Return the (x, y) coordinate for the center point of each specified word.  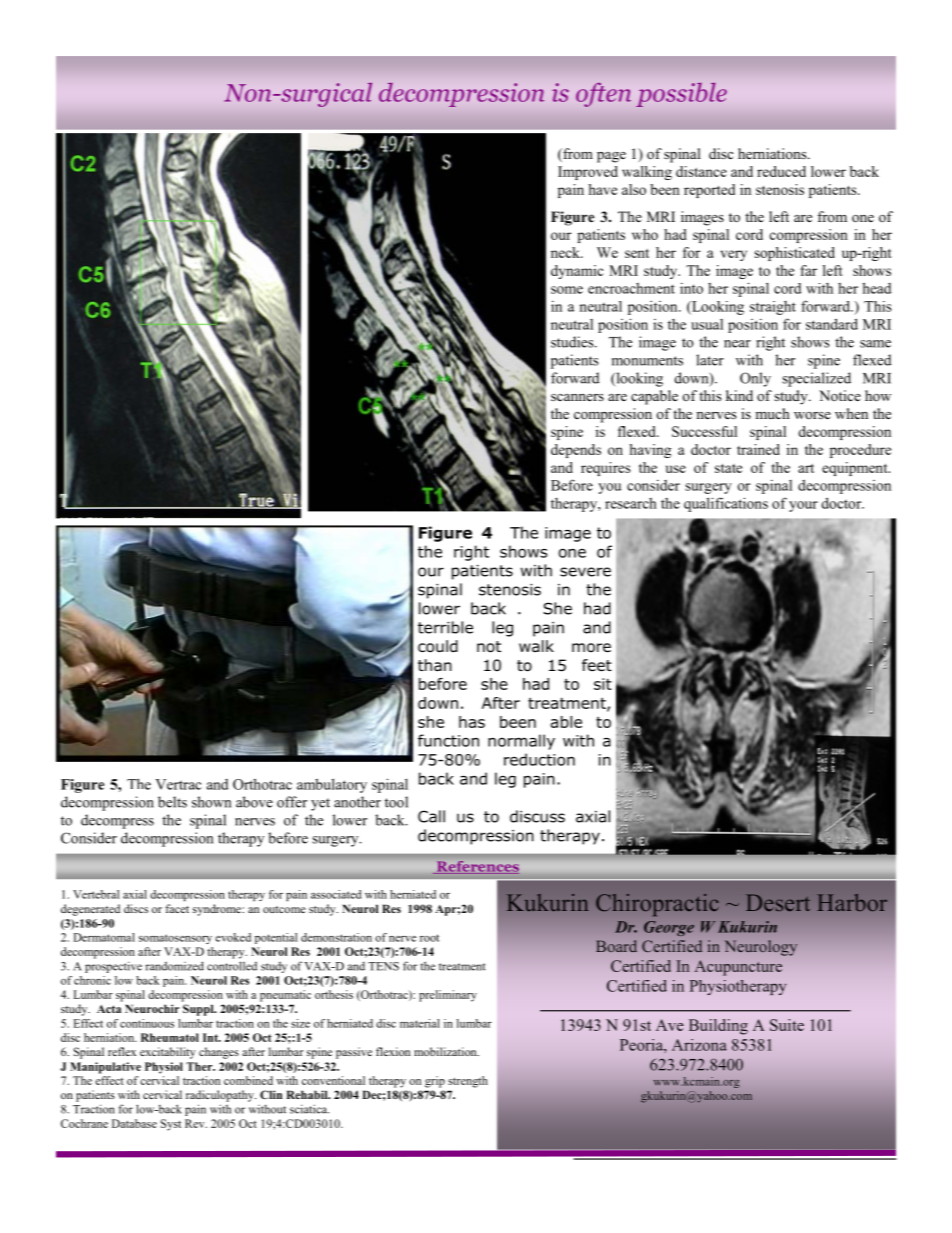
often (603, 95)
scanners (577, 397)
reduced (781, 171)
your (803, 506)
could (438, 646)
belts (172, 802)
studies (573, 342)
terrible (445, 627)
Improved (588, 173)
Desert (778, 902)
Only (755, 379)
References (478, 866)
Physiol (164, 1068)
